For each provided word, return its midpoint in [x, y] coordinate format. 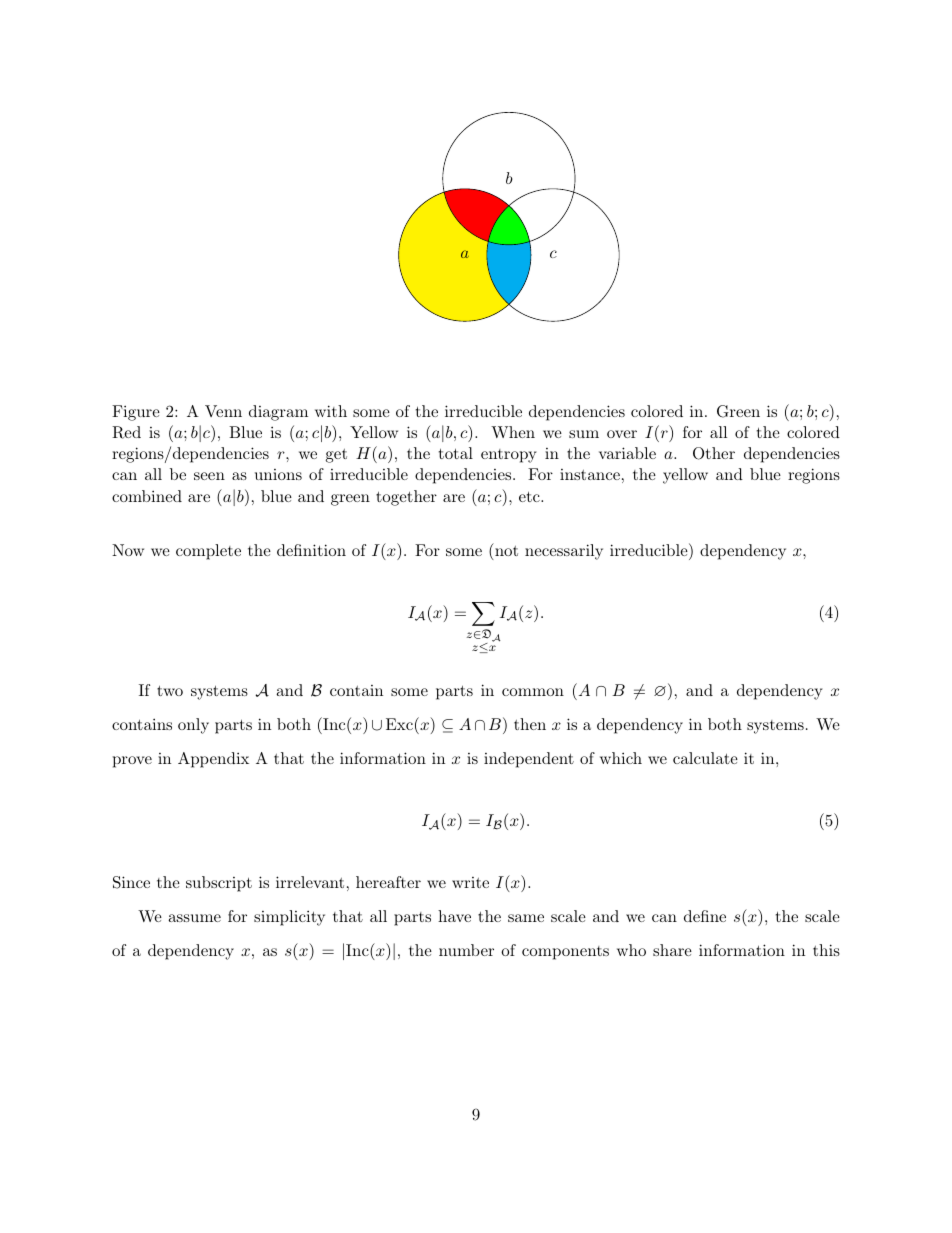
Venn [223, 411]
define [705, 916]
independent [529, 760]
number [466, 950]
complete [208, 552]
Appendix [213, 760]
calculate [705, 758]
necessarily [564, 552]
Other [714, 453]
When [513, 432]
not [506, 551]
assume [194, 918]
